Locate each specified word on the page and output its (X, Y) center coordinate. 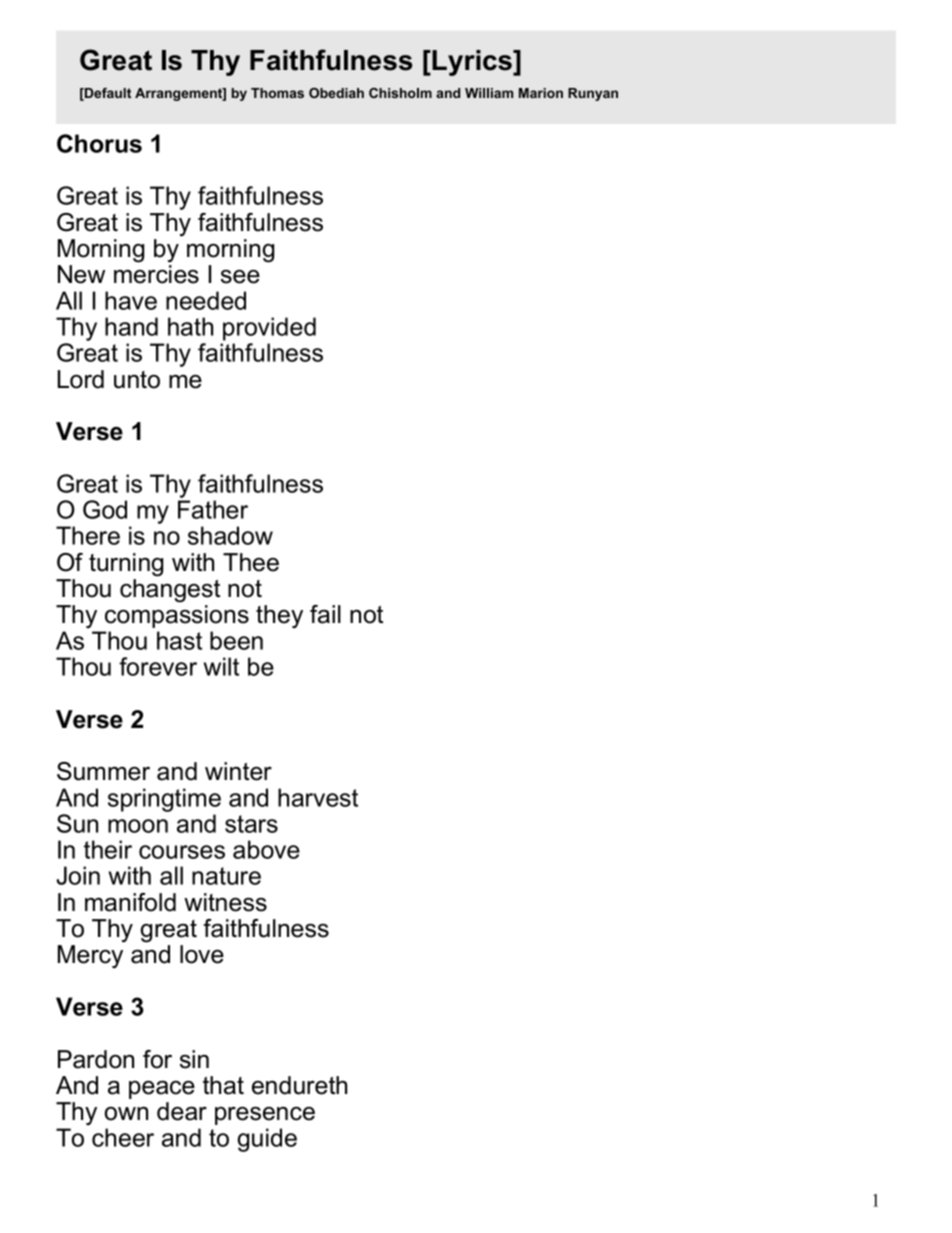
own (126, 1113)
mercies (156, 274)
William (489, 93)
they (279, 616)
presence (265, 1115)
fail (325, 614)
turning (126, 565)
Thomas (277, 93)
